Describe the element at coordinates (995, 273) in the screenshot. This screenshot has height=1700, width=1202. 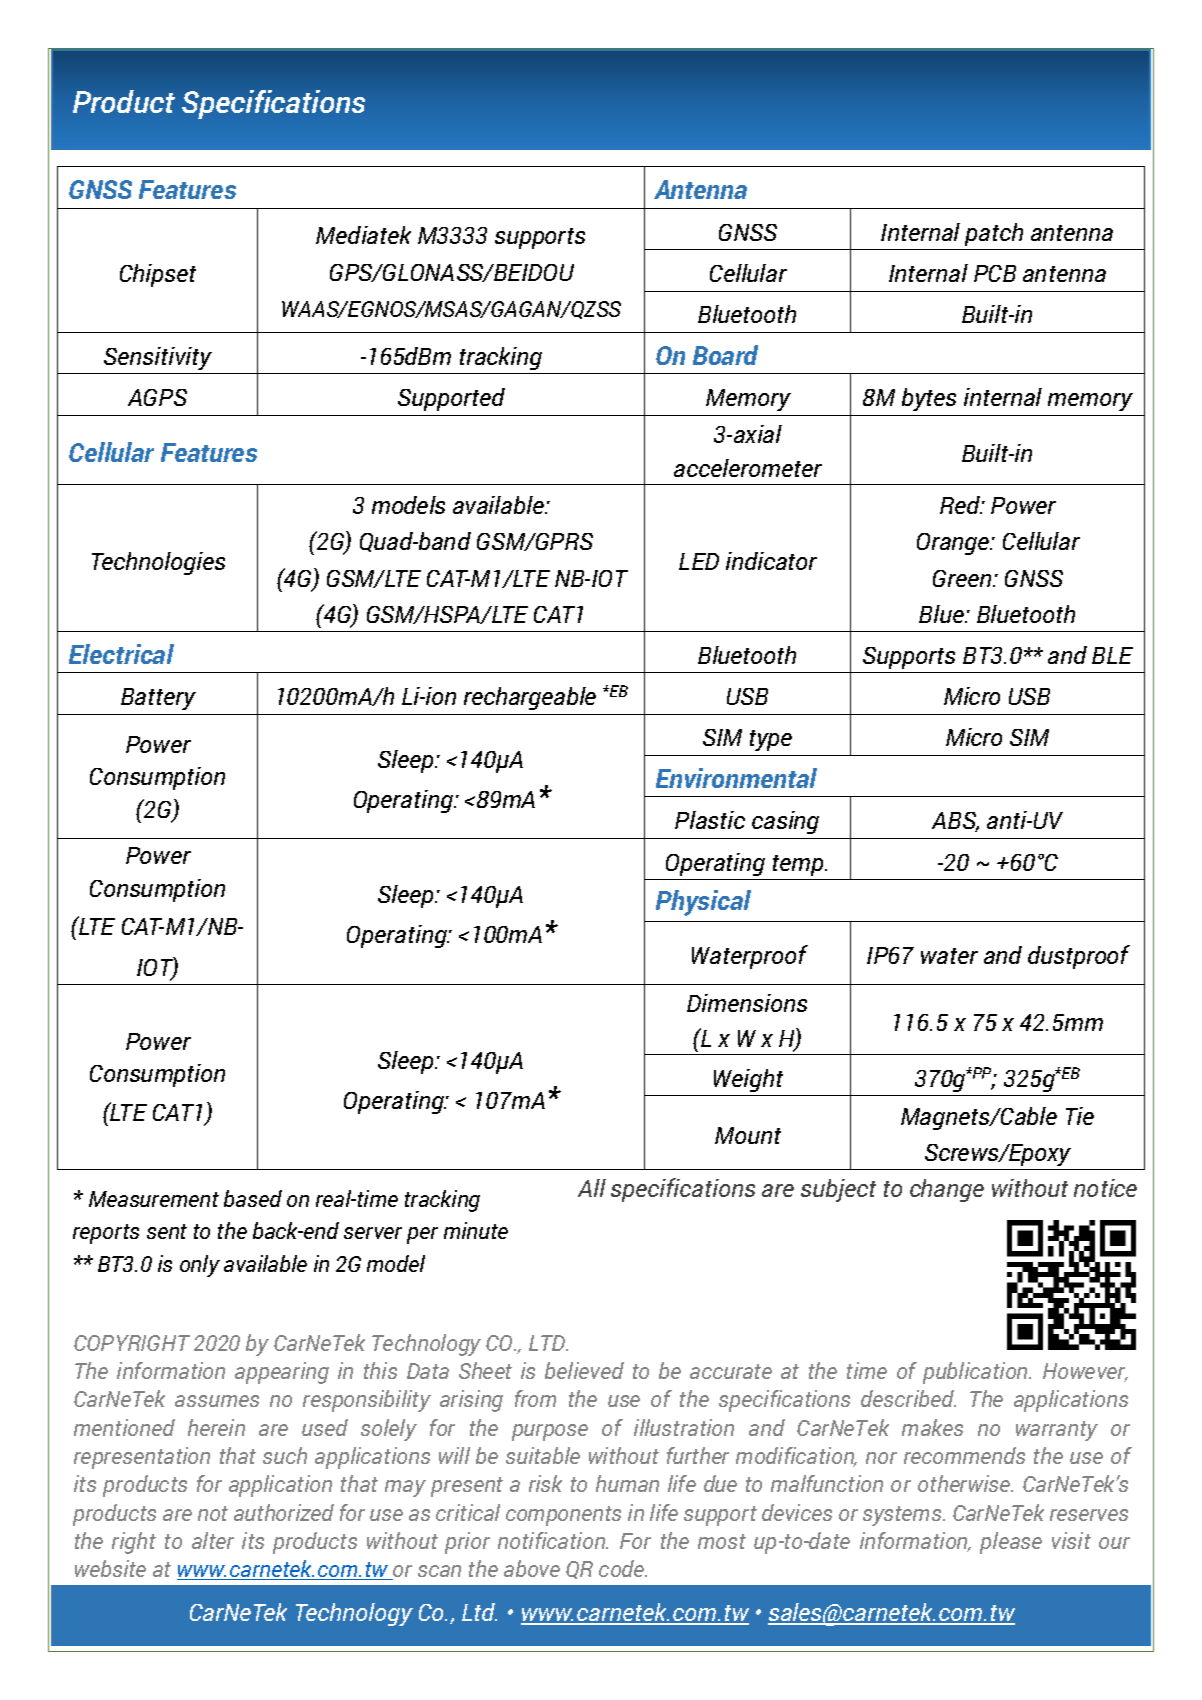
I see `PCB` at that location.
